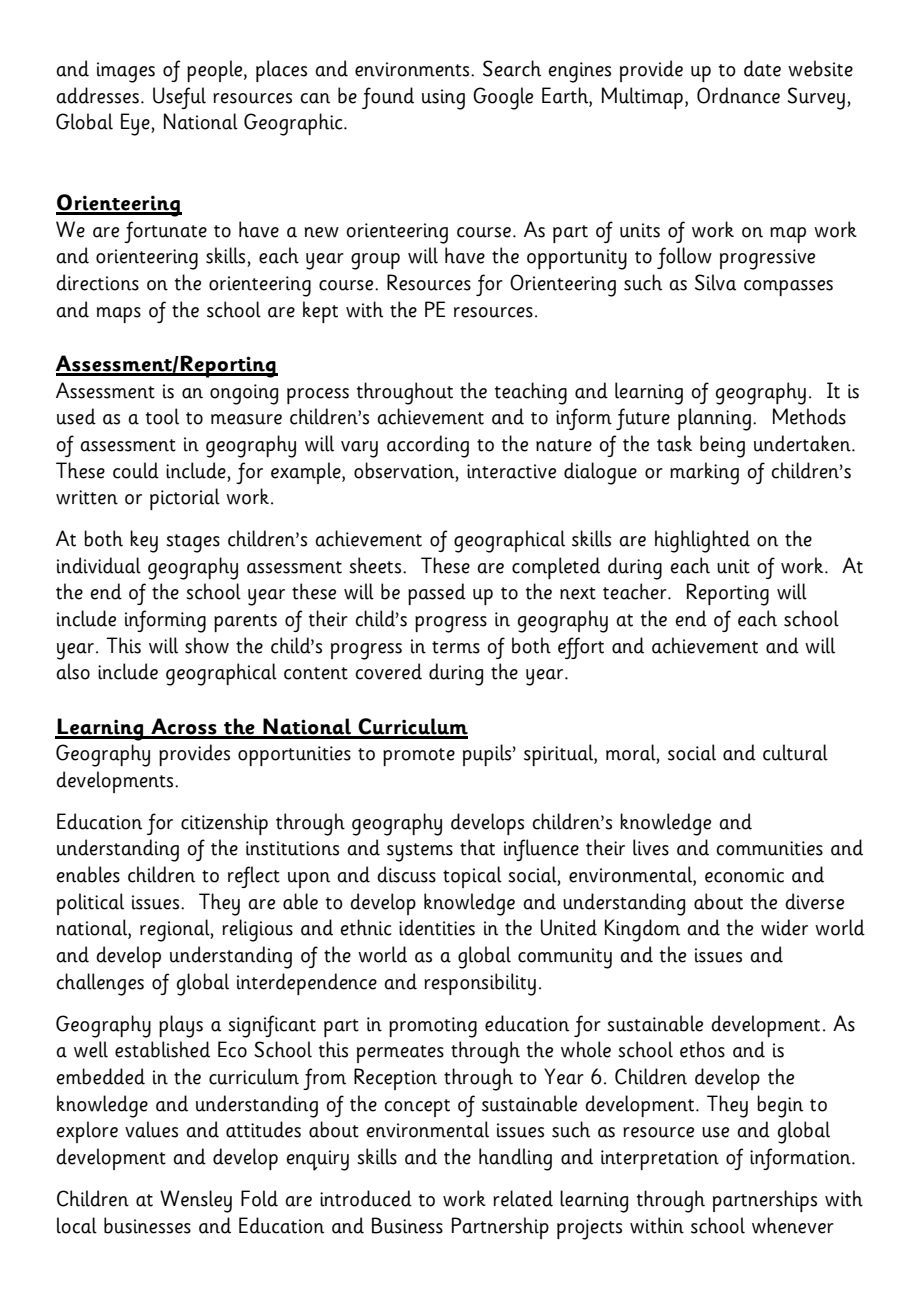 The width and height of the screenshot is (924, 1308). I want to click on Ordnance, so click(738, 95).
